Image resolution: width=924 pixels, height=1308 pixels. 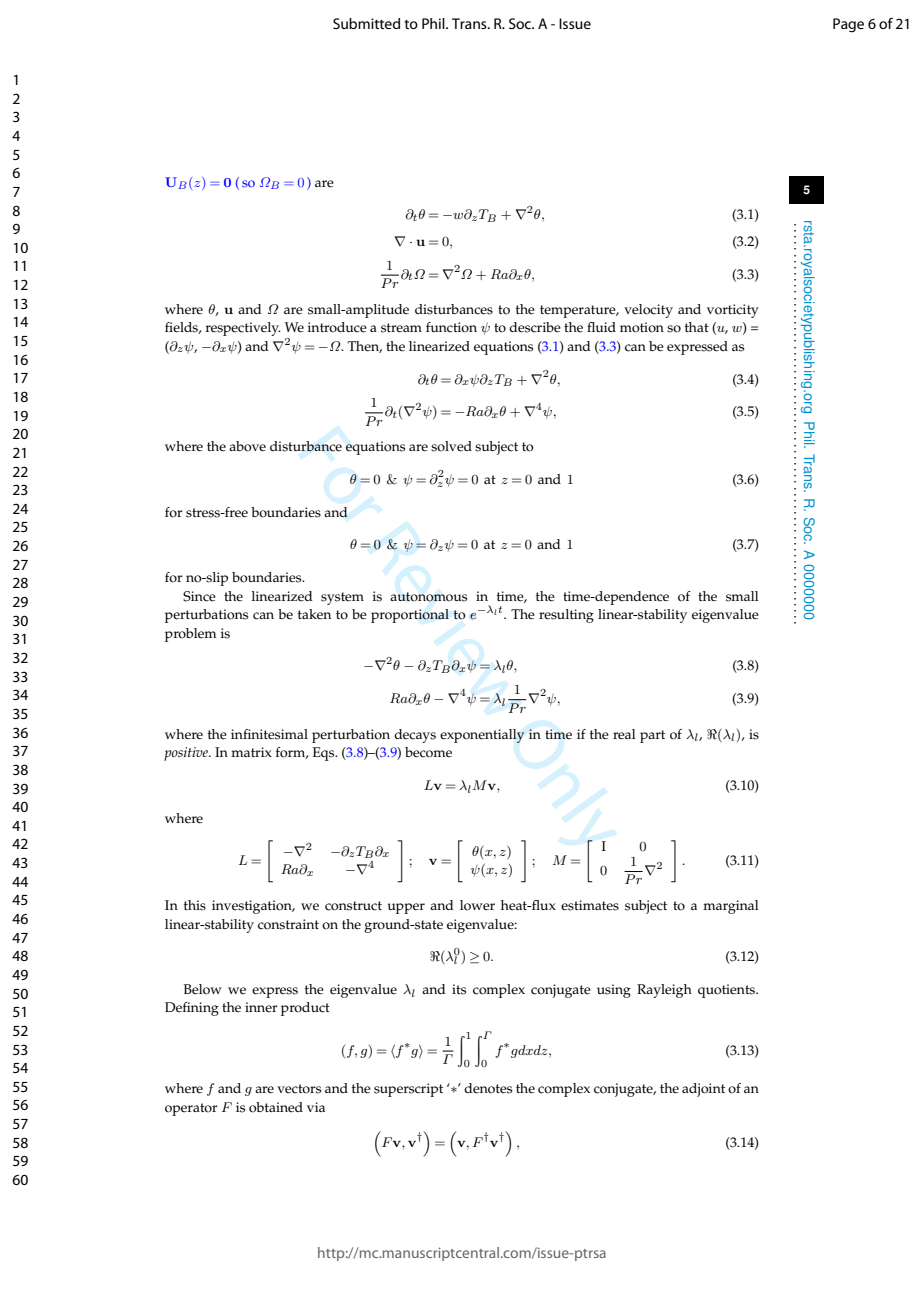 I want to click on respectively, so click(x=243, y=329).
